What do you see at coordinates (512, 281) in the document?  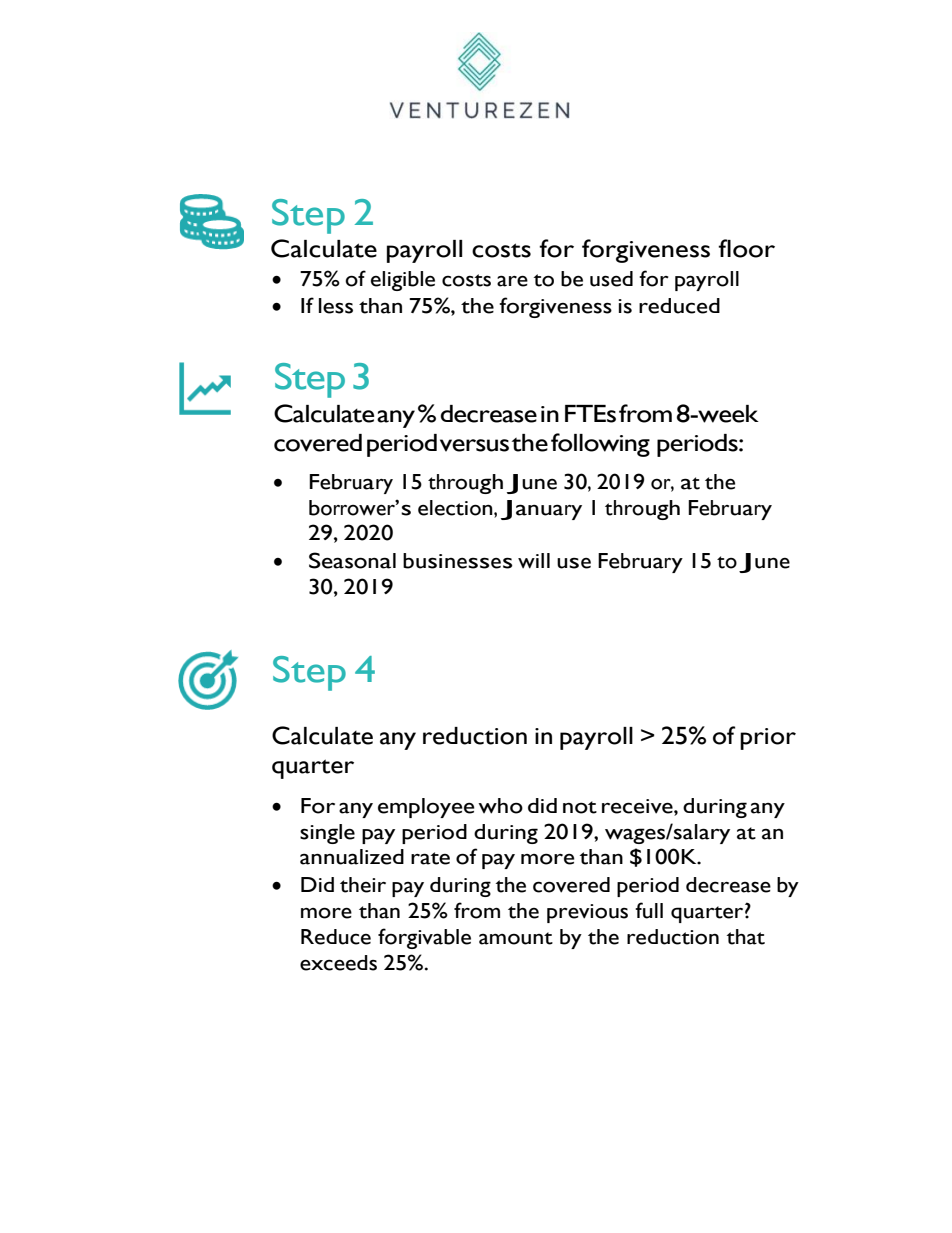 I see `are` at bounding box center [512, 281].
